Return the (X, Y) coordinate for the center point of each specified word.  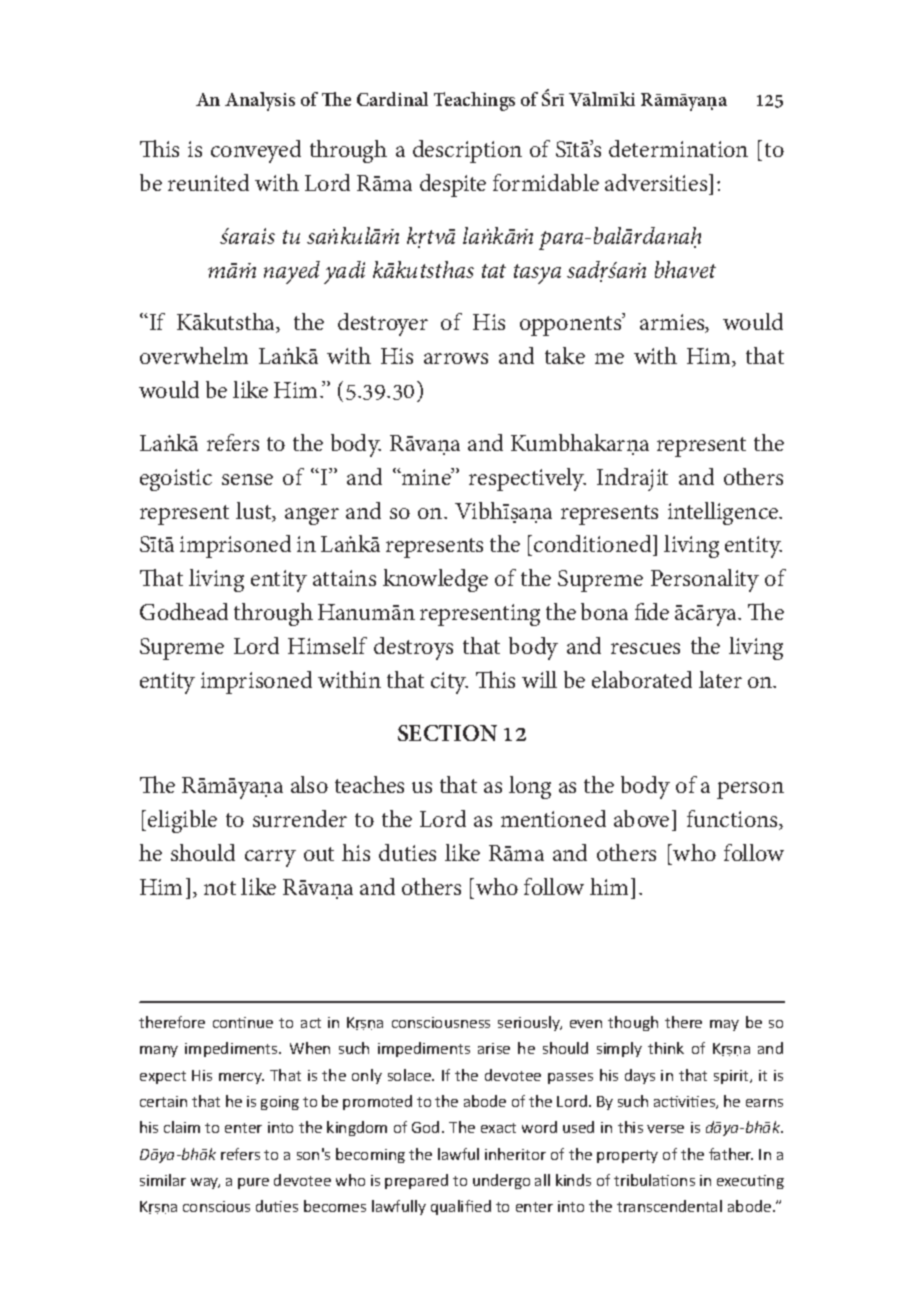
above (641, 818)
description (467, 151)
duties (407, 852)
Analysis (260, 101)
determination (678, 148)
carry (270, 858)
